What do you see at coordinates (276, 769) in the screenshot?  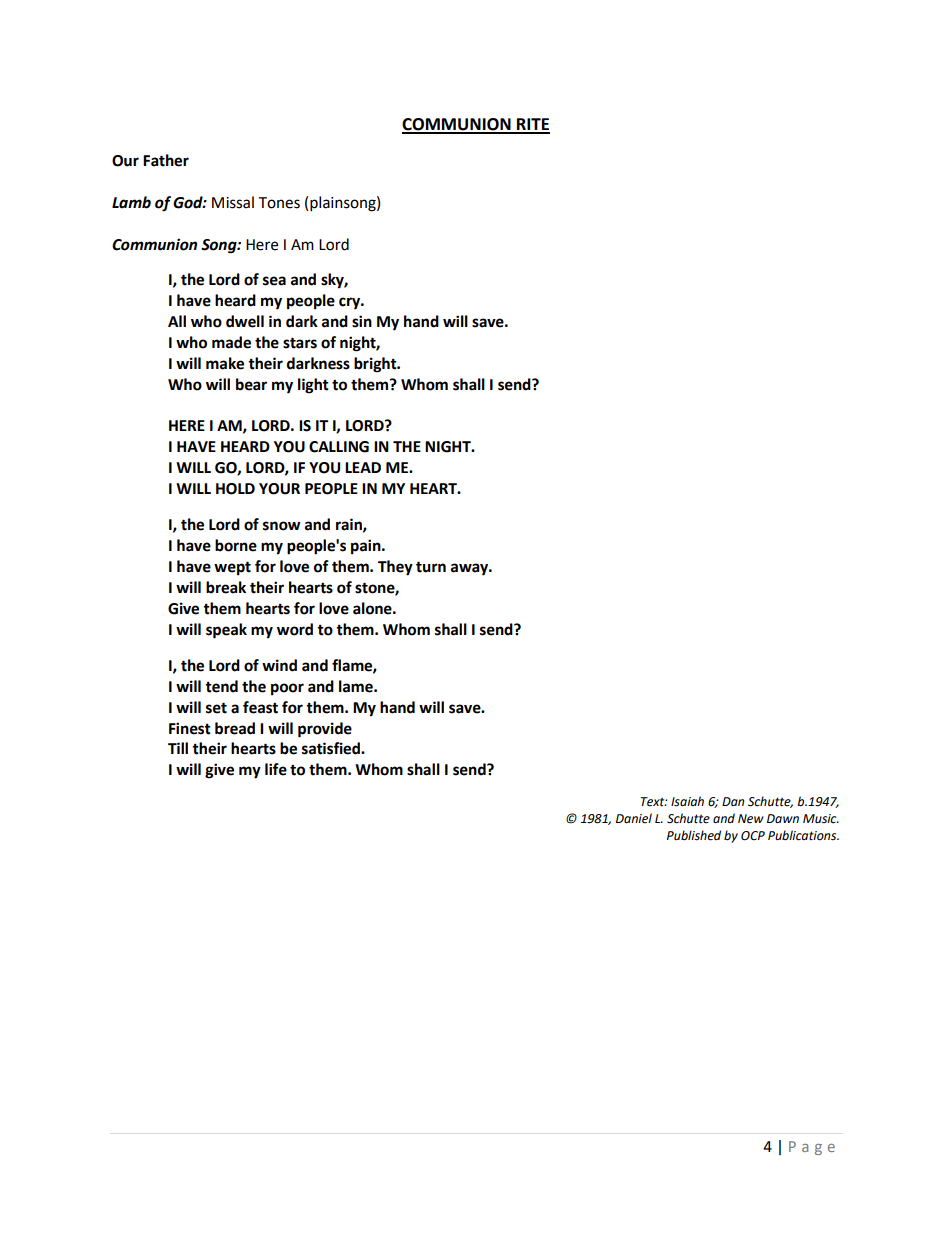 I see `life` at bounding box center [276, 769].
